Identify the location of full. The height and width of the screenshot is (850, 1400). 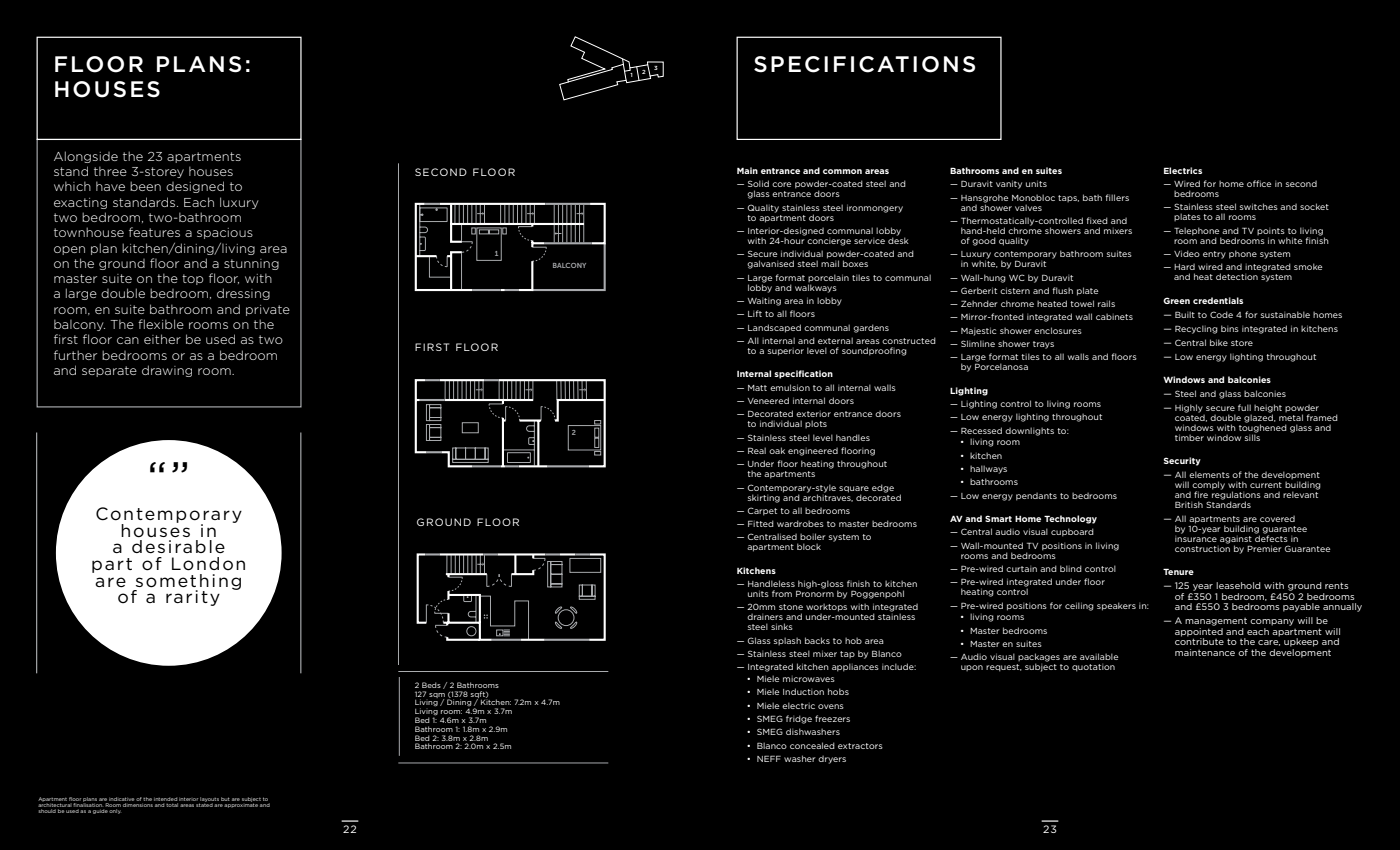
(1244, 407).
